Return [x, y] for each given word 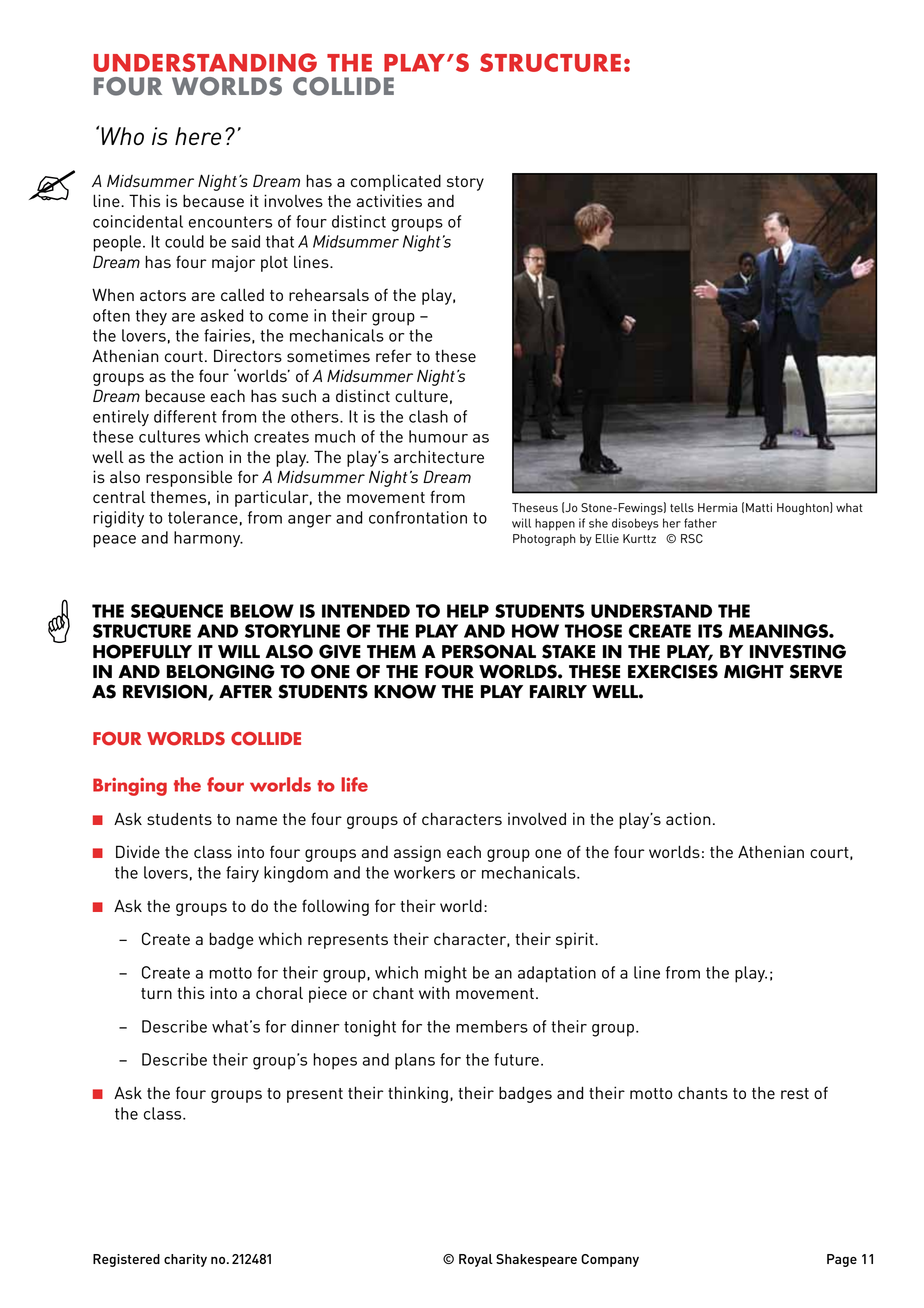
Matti [759, 507]
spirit [576, 940]
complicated [396, 182]
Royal [476, 1260]
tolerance [203, 517]
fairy [242, 874]
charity [185, 1260]
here [198, 136]
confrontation [418, 517]
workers [424, 872]
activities [389, 200]
